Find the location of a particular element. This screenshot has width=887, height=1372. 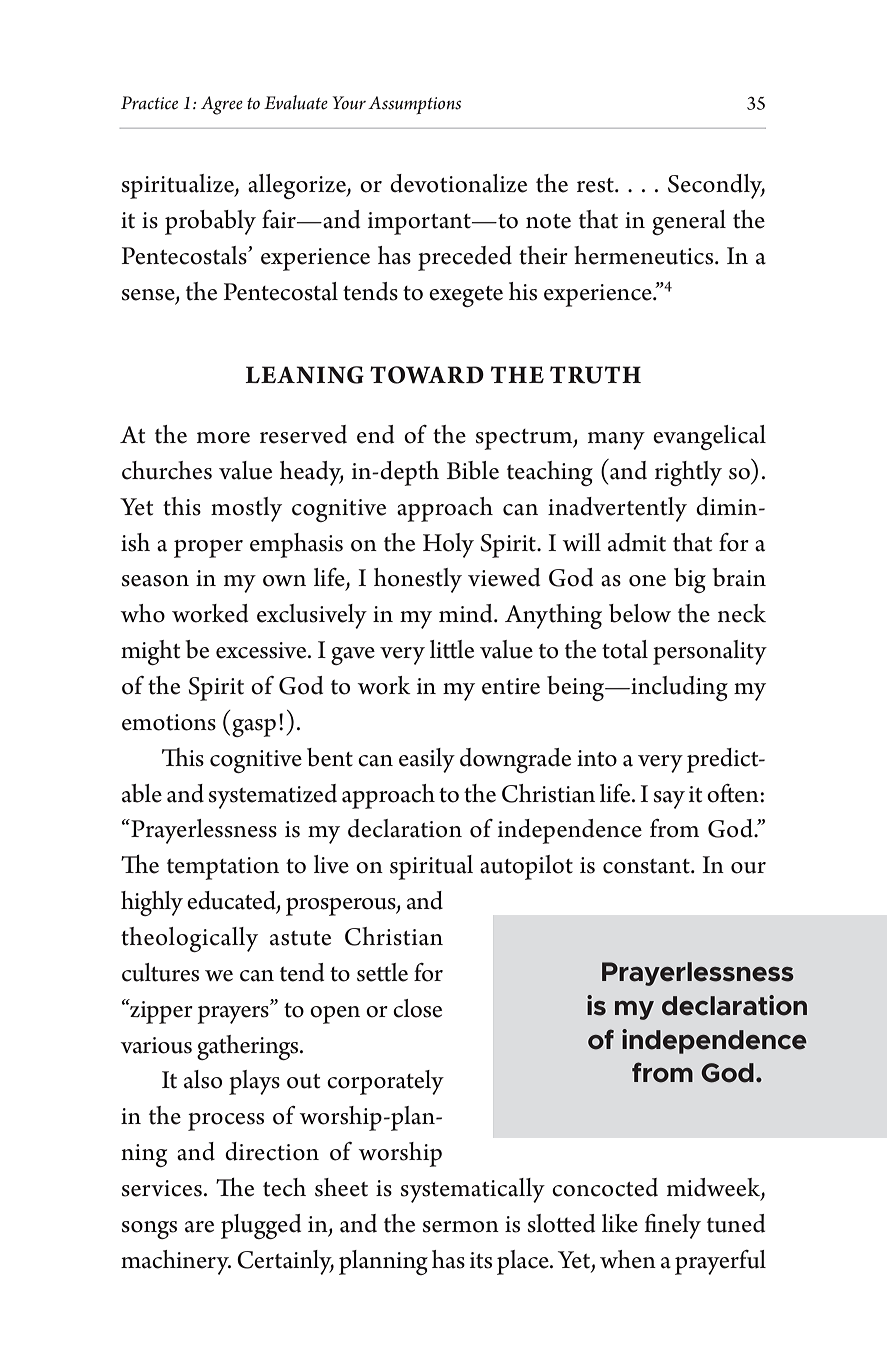

finely is located at coordinates (672, 1226).
